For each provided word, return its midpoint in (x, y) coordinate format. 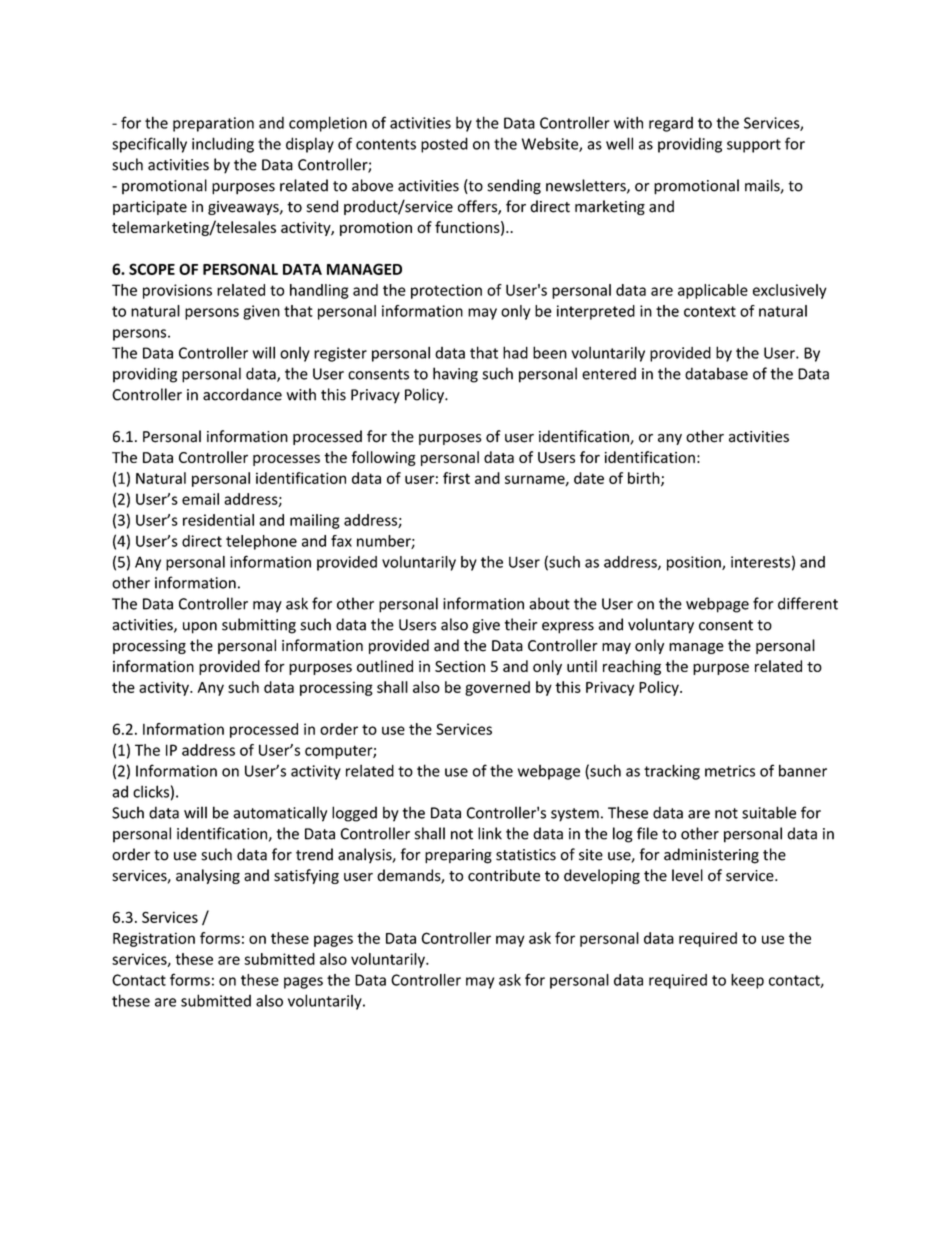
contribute (504, 875)
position (695, 563)
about (549, 603)
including (223, 145)
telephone (261, 542)
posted (444, 145)
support (754, 146)
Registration (154, 939)
